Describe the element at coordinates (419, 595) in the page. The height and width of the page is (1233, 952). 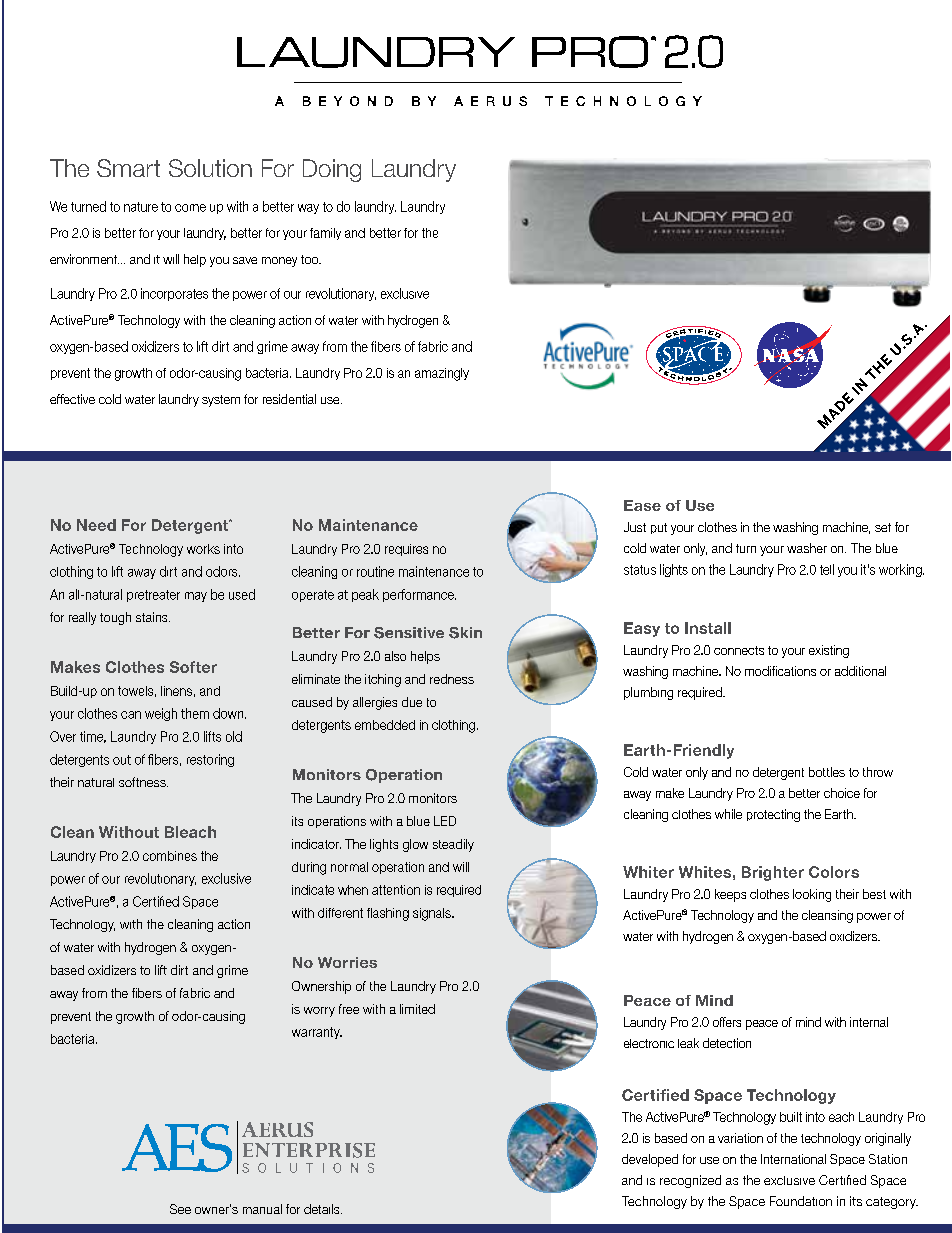
I see `performance` at that location.
